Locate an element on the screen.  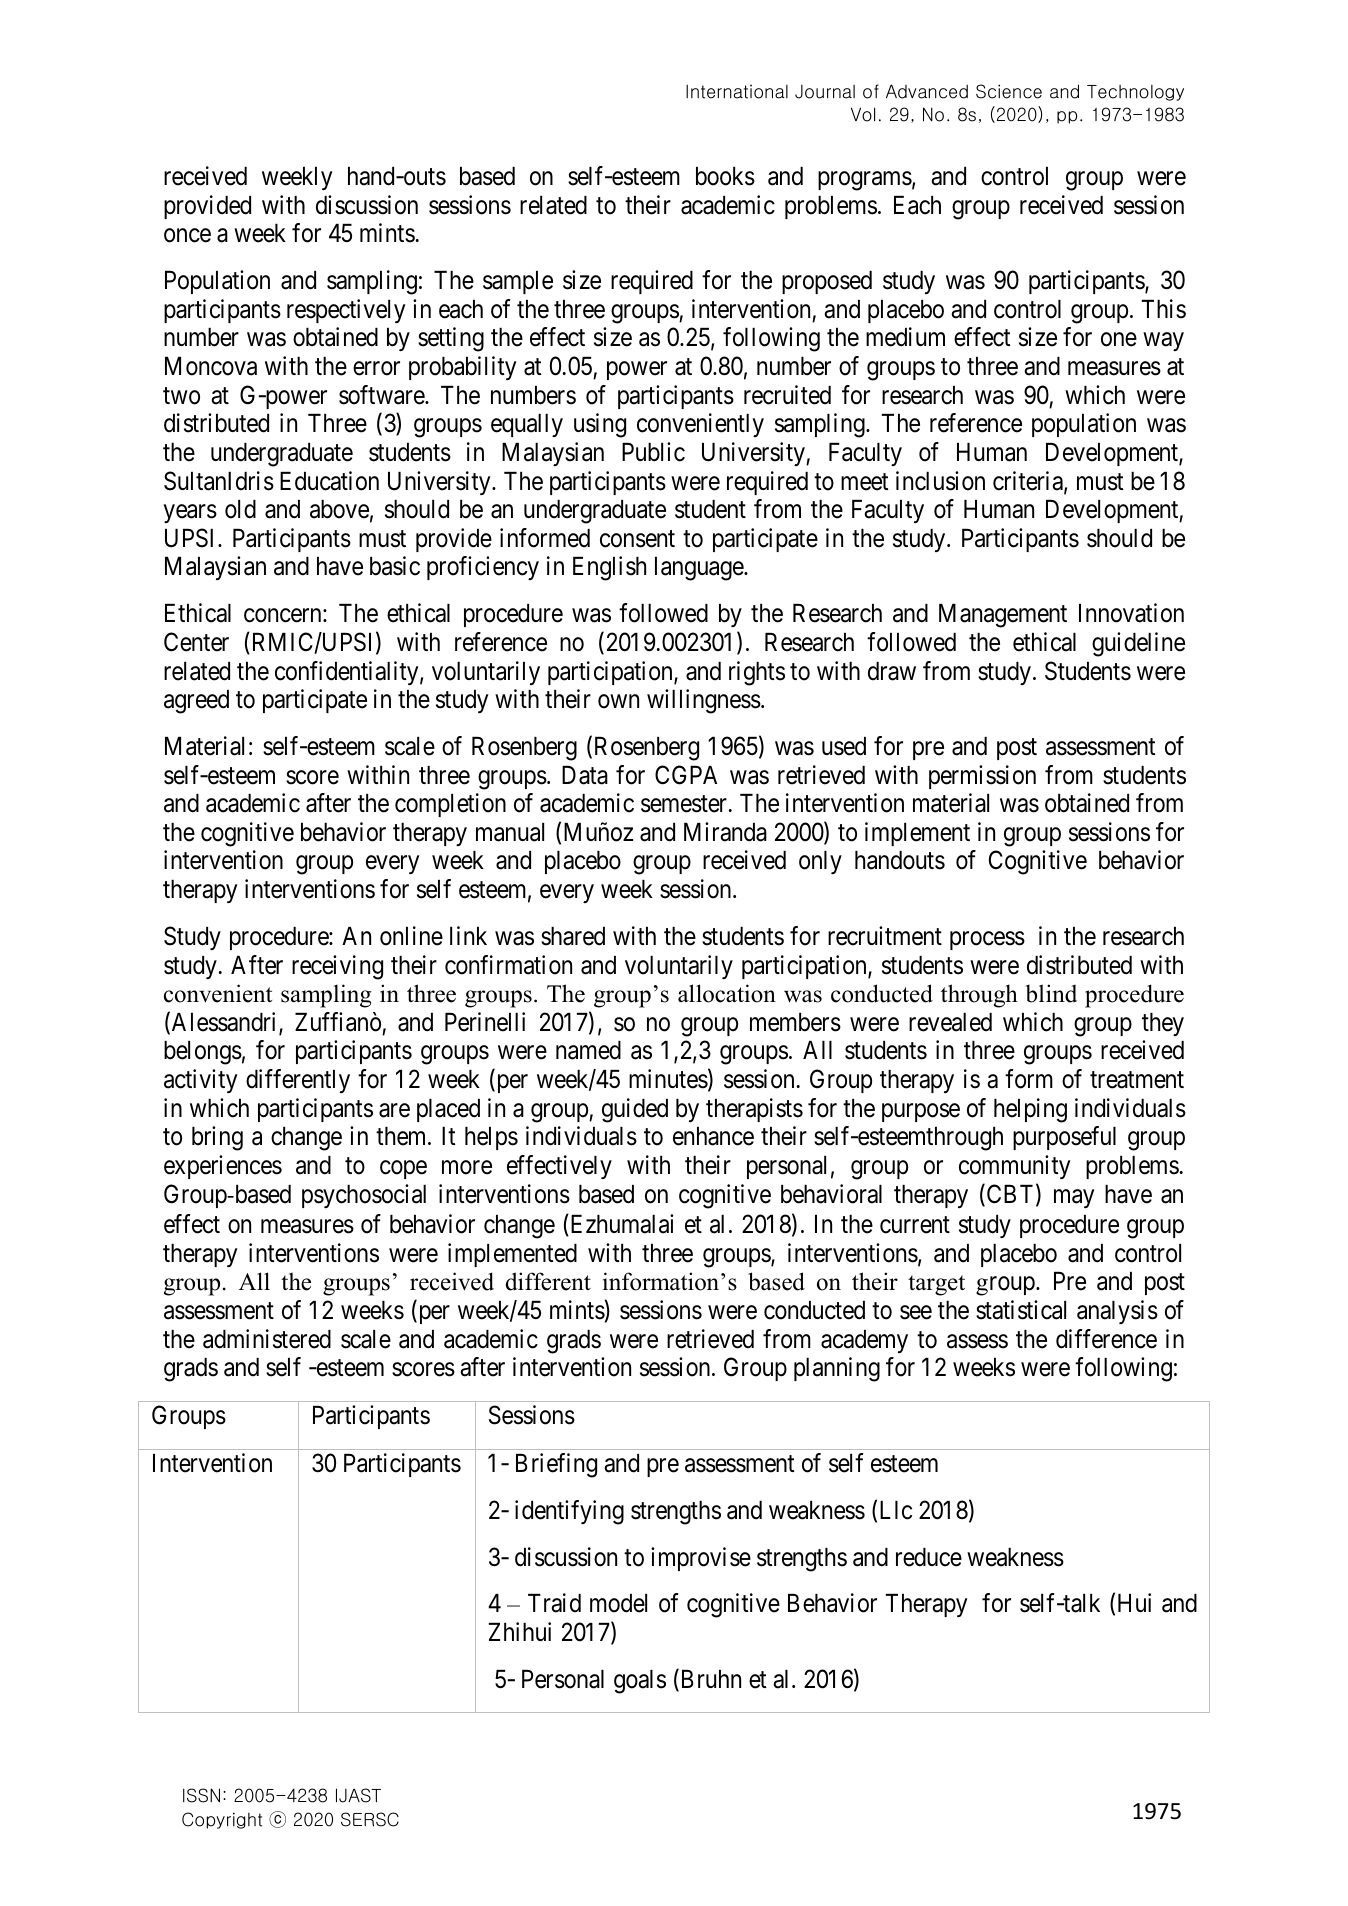
allocation is located at coordinates (727, 993).
